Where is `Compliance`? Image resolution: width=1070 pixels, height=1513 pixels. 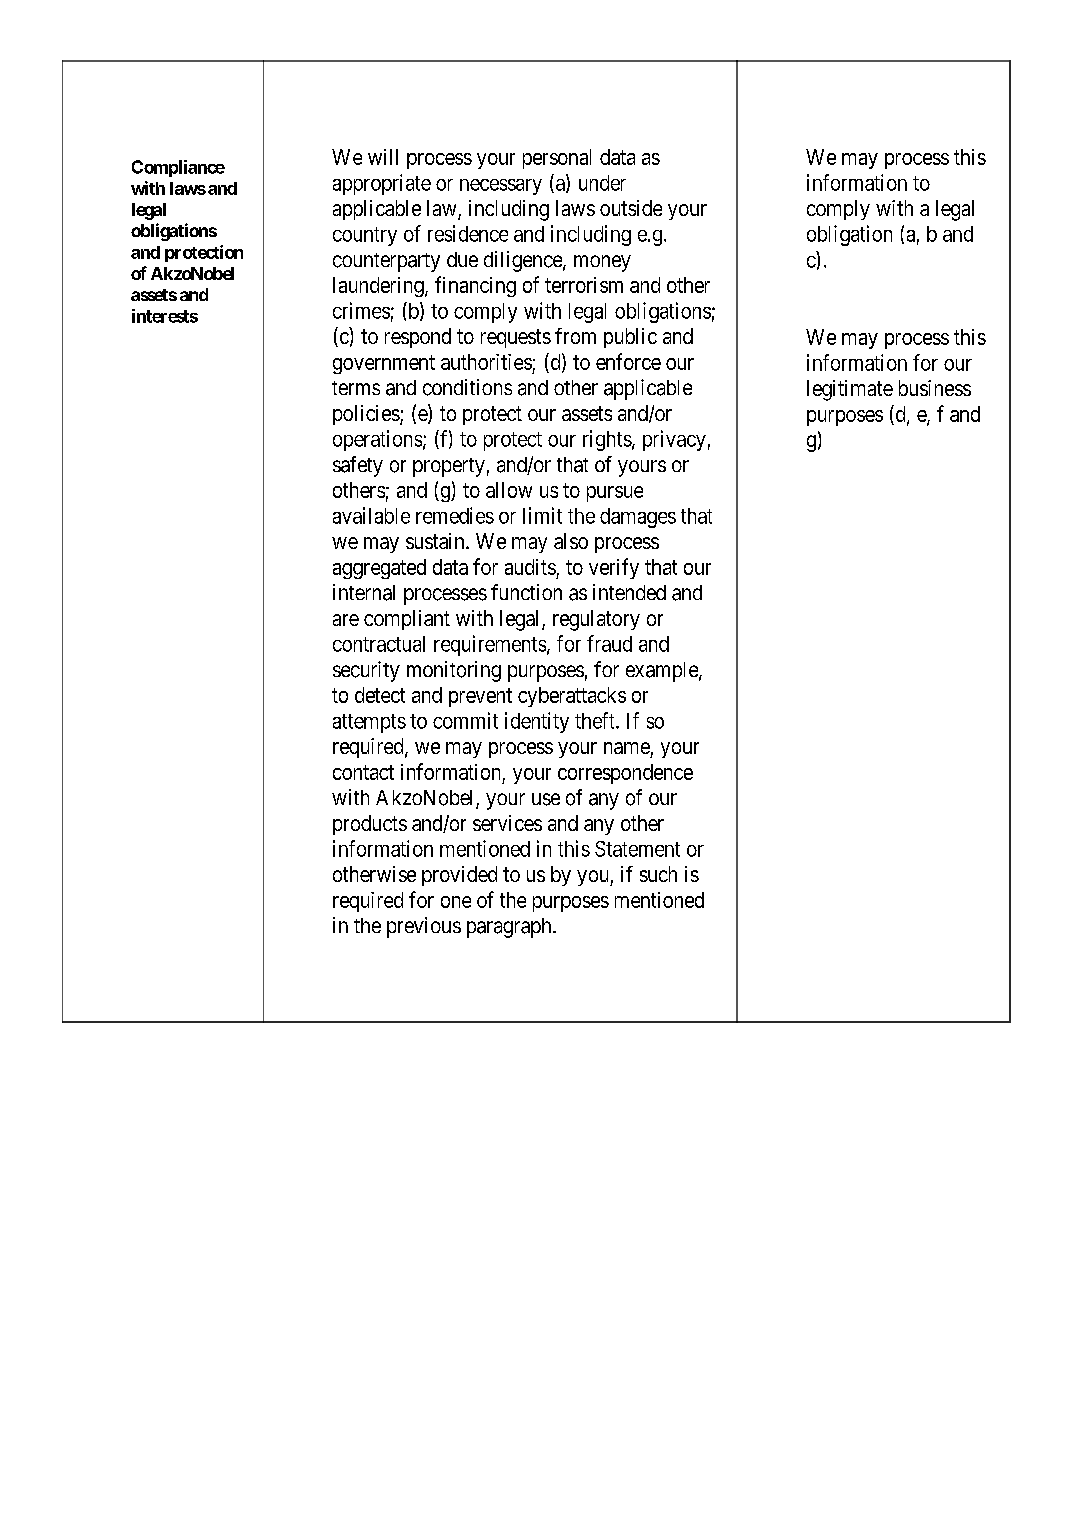
Compliance is located at coordinates (178, 168).
